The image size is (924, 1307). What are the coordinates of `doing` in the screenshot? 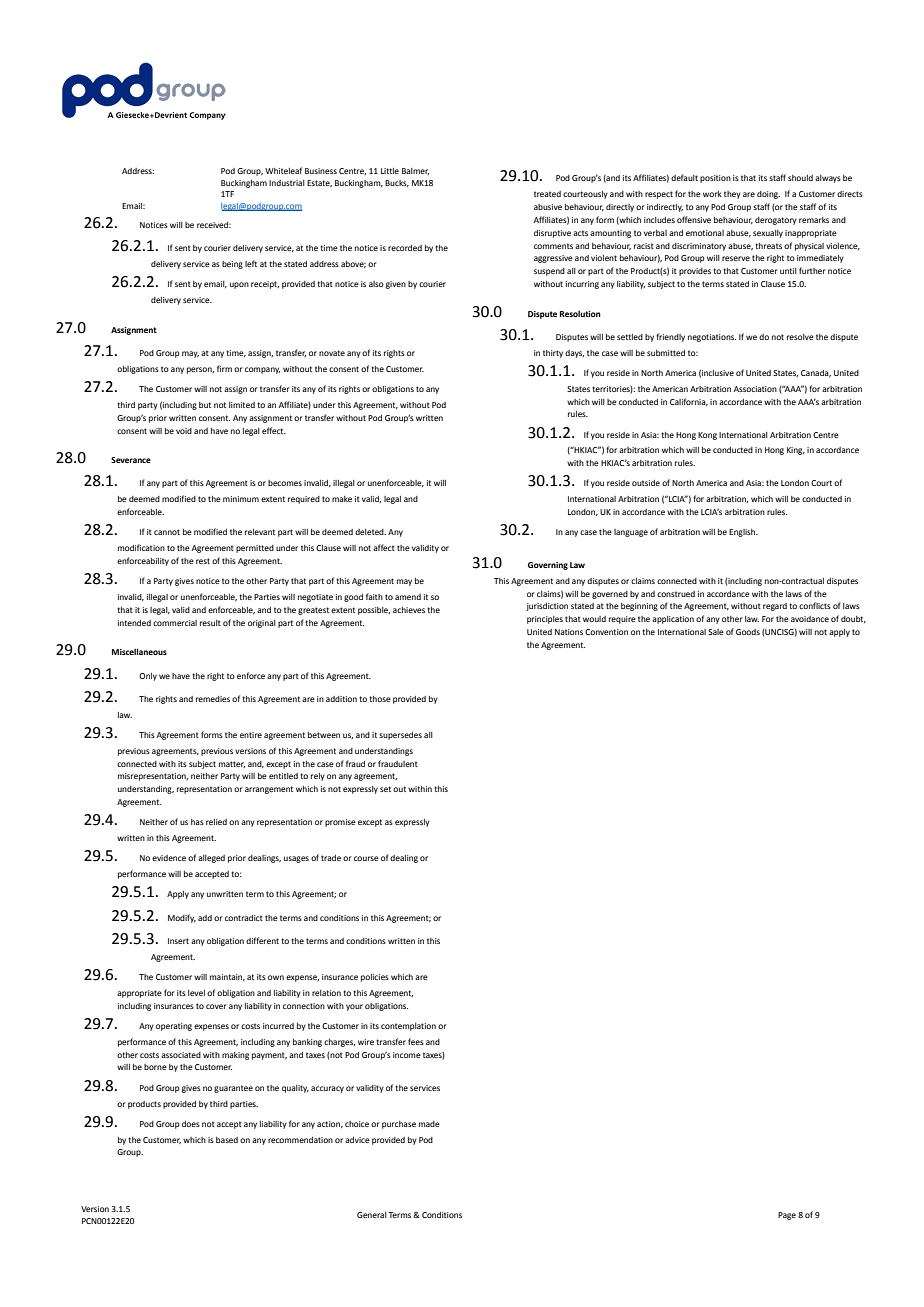 It's located at (768, 195).
